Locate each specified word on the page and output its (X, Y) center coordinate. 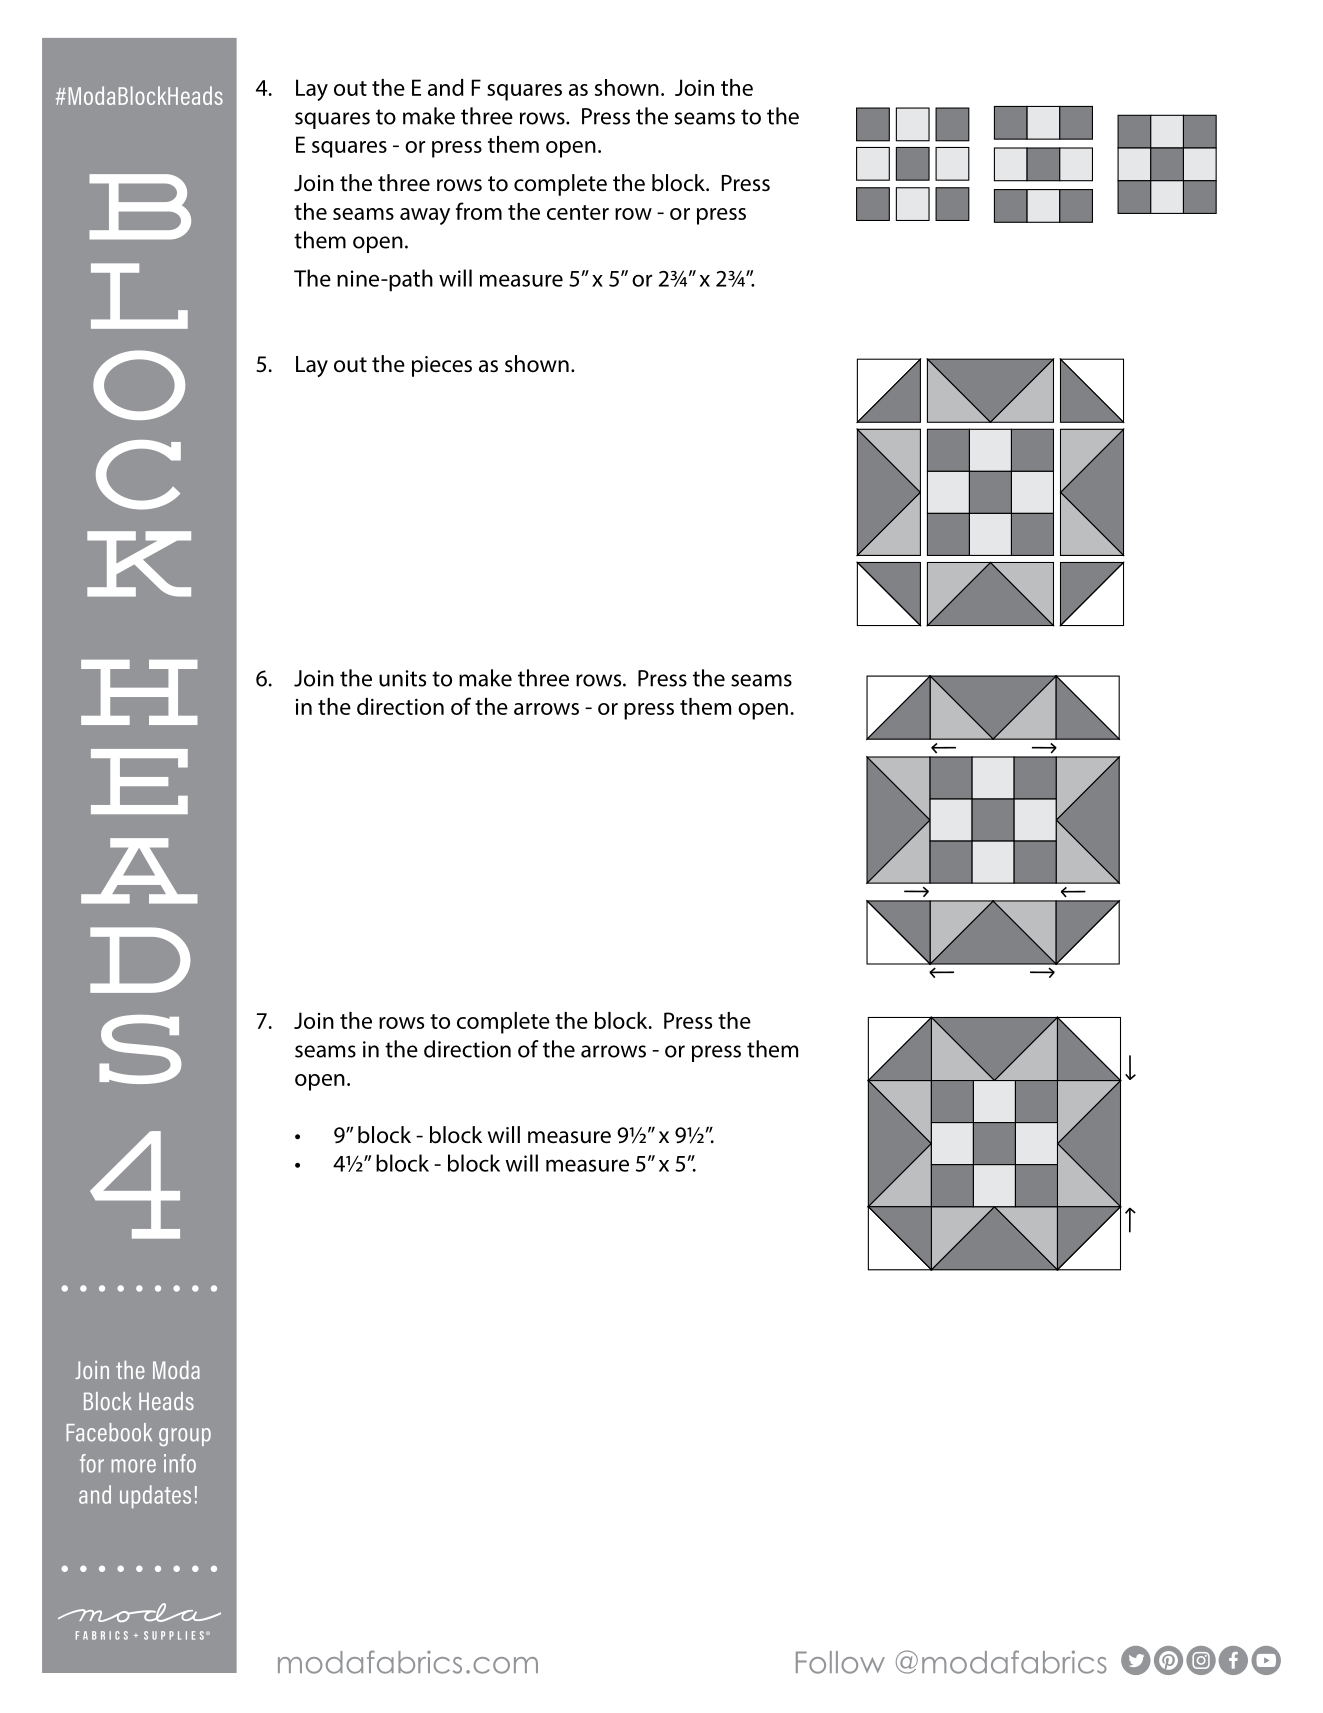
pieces (442, 366)
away (425, 216)
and (446, 87)
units (402, 678)
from (479, 211)
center (578, 212)
